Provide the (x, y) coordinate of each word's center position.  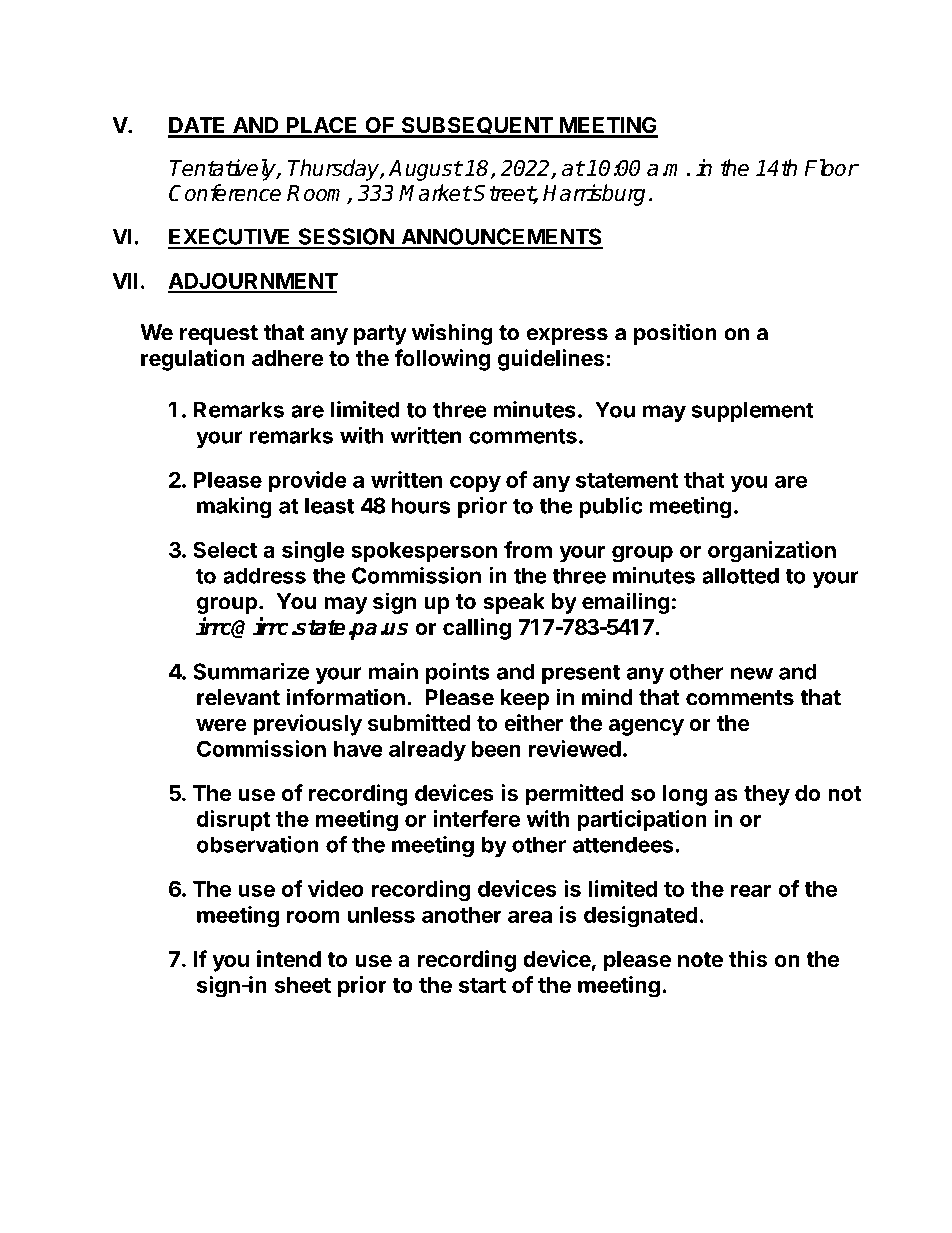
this (748, 959)
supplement (752, 411)
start (482, 985)
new (752, 673)
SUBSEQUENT (477, 127)
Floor (831, 168)
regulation (193, 360)
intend (289, 959)
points (458, 673)
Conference (225, 193)
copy (475, 484)
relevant (238, 697)
